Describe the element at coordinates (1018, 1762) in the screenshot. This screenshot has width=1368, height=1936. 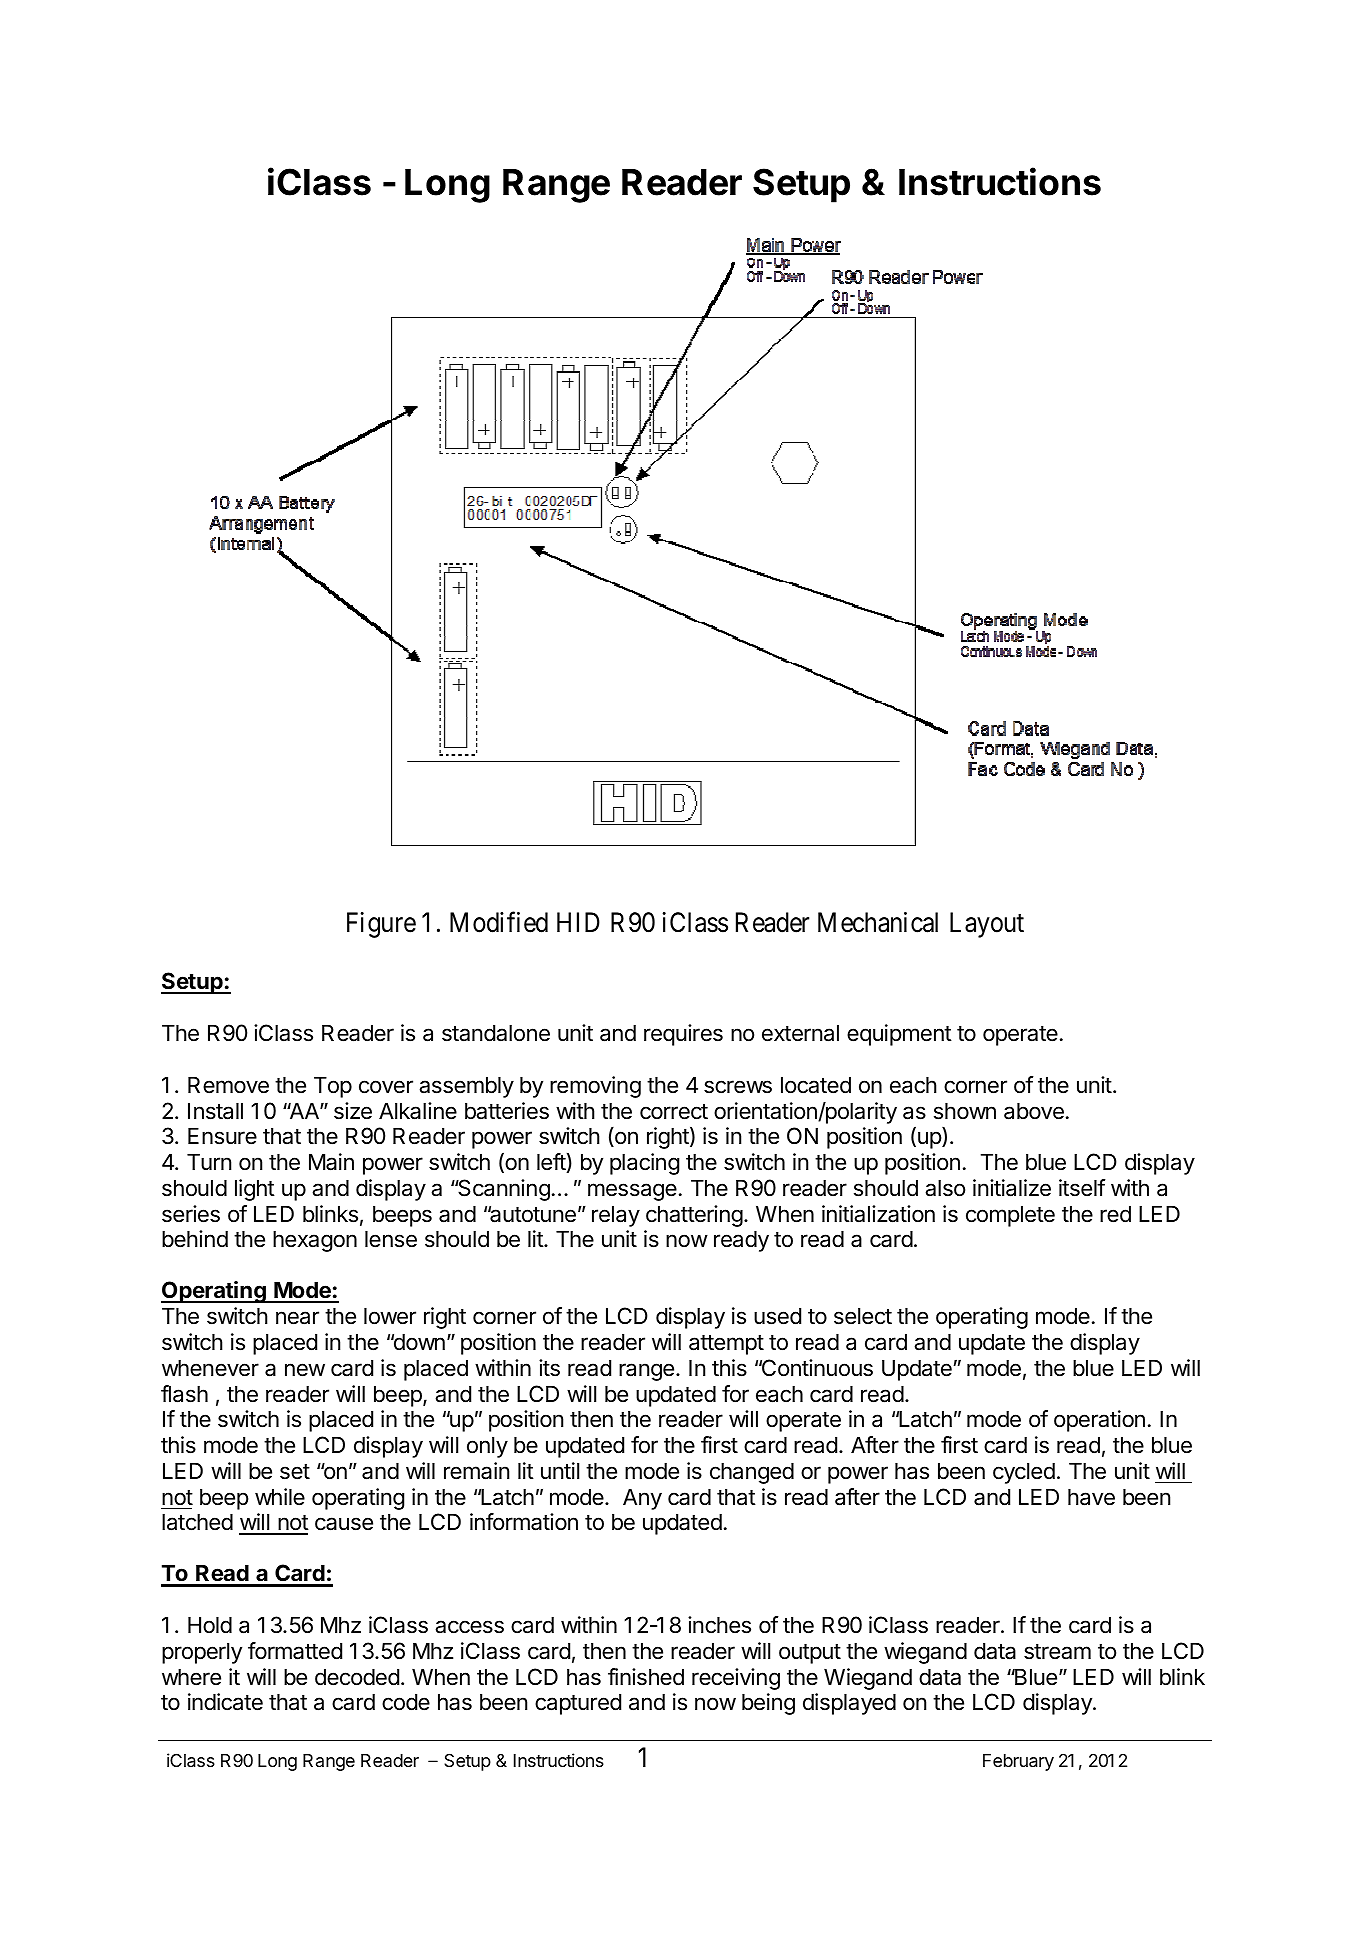
I see `February` at that location.
